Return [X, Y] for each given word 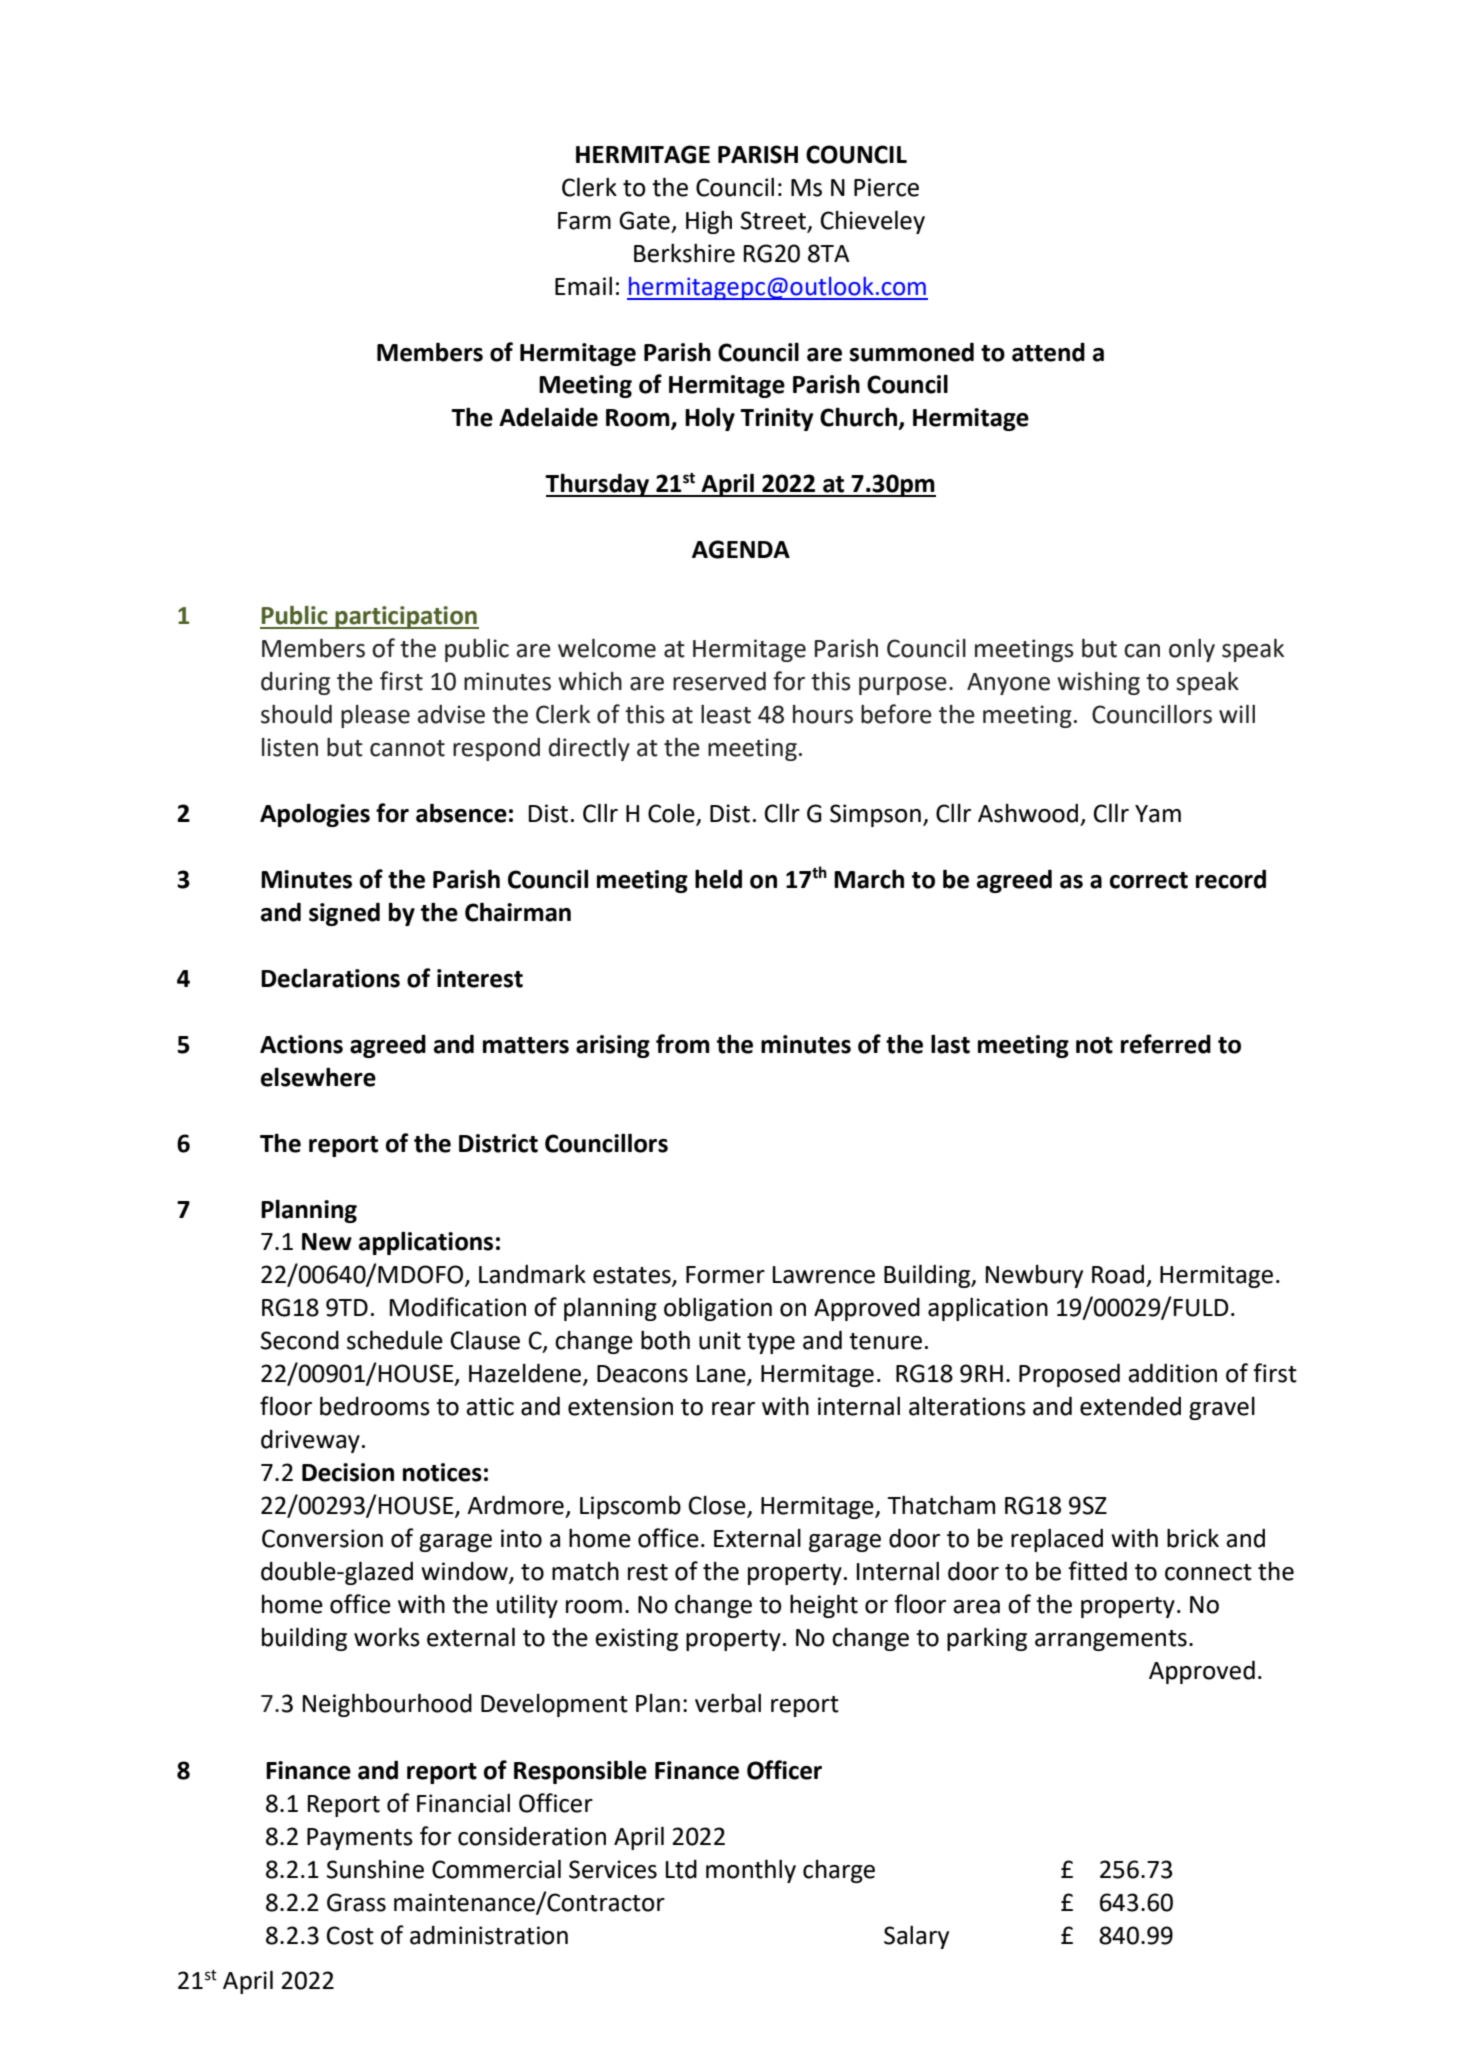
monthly [751, 1871]
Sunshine [375, 1869]
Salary [916, 1937]
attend [1048, 352]
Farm [584, 221]
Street [775, 221]
